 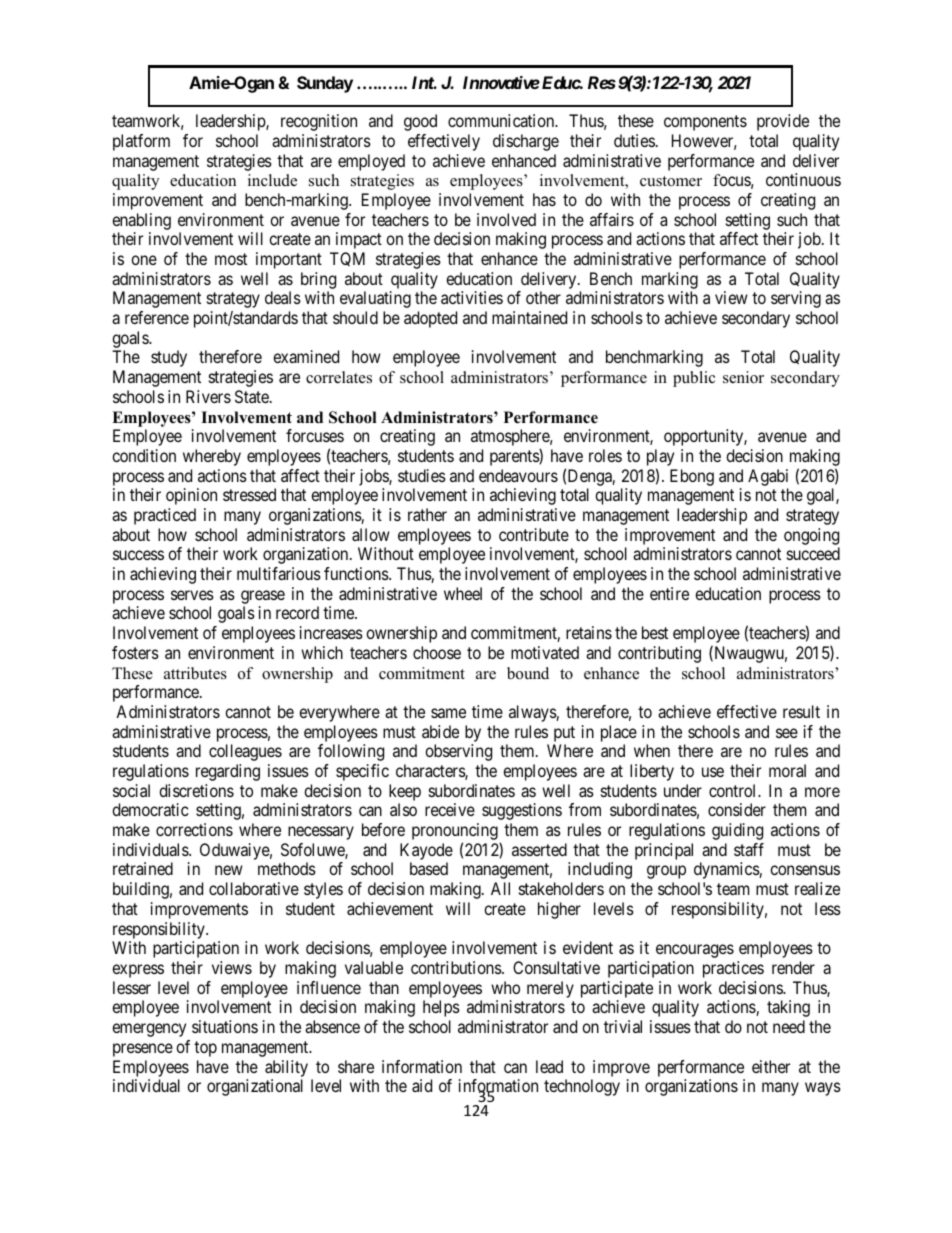 I want to click on see, so click(x=787, y=733).
